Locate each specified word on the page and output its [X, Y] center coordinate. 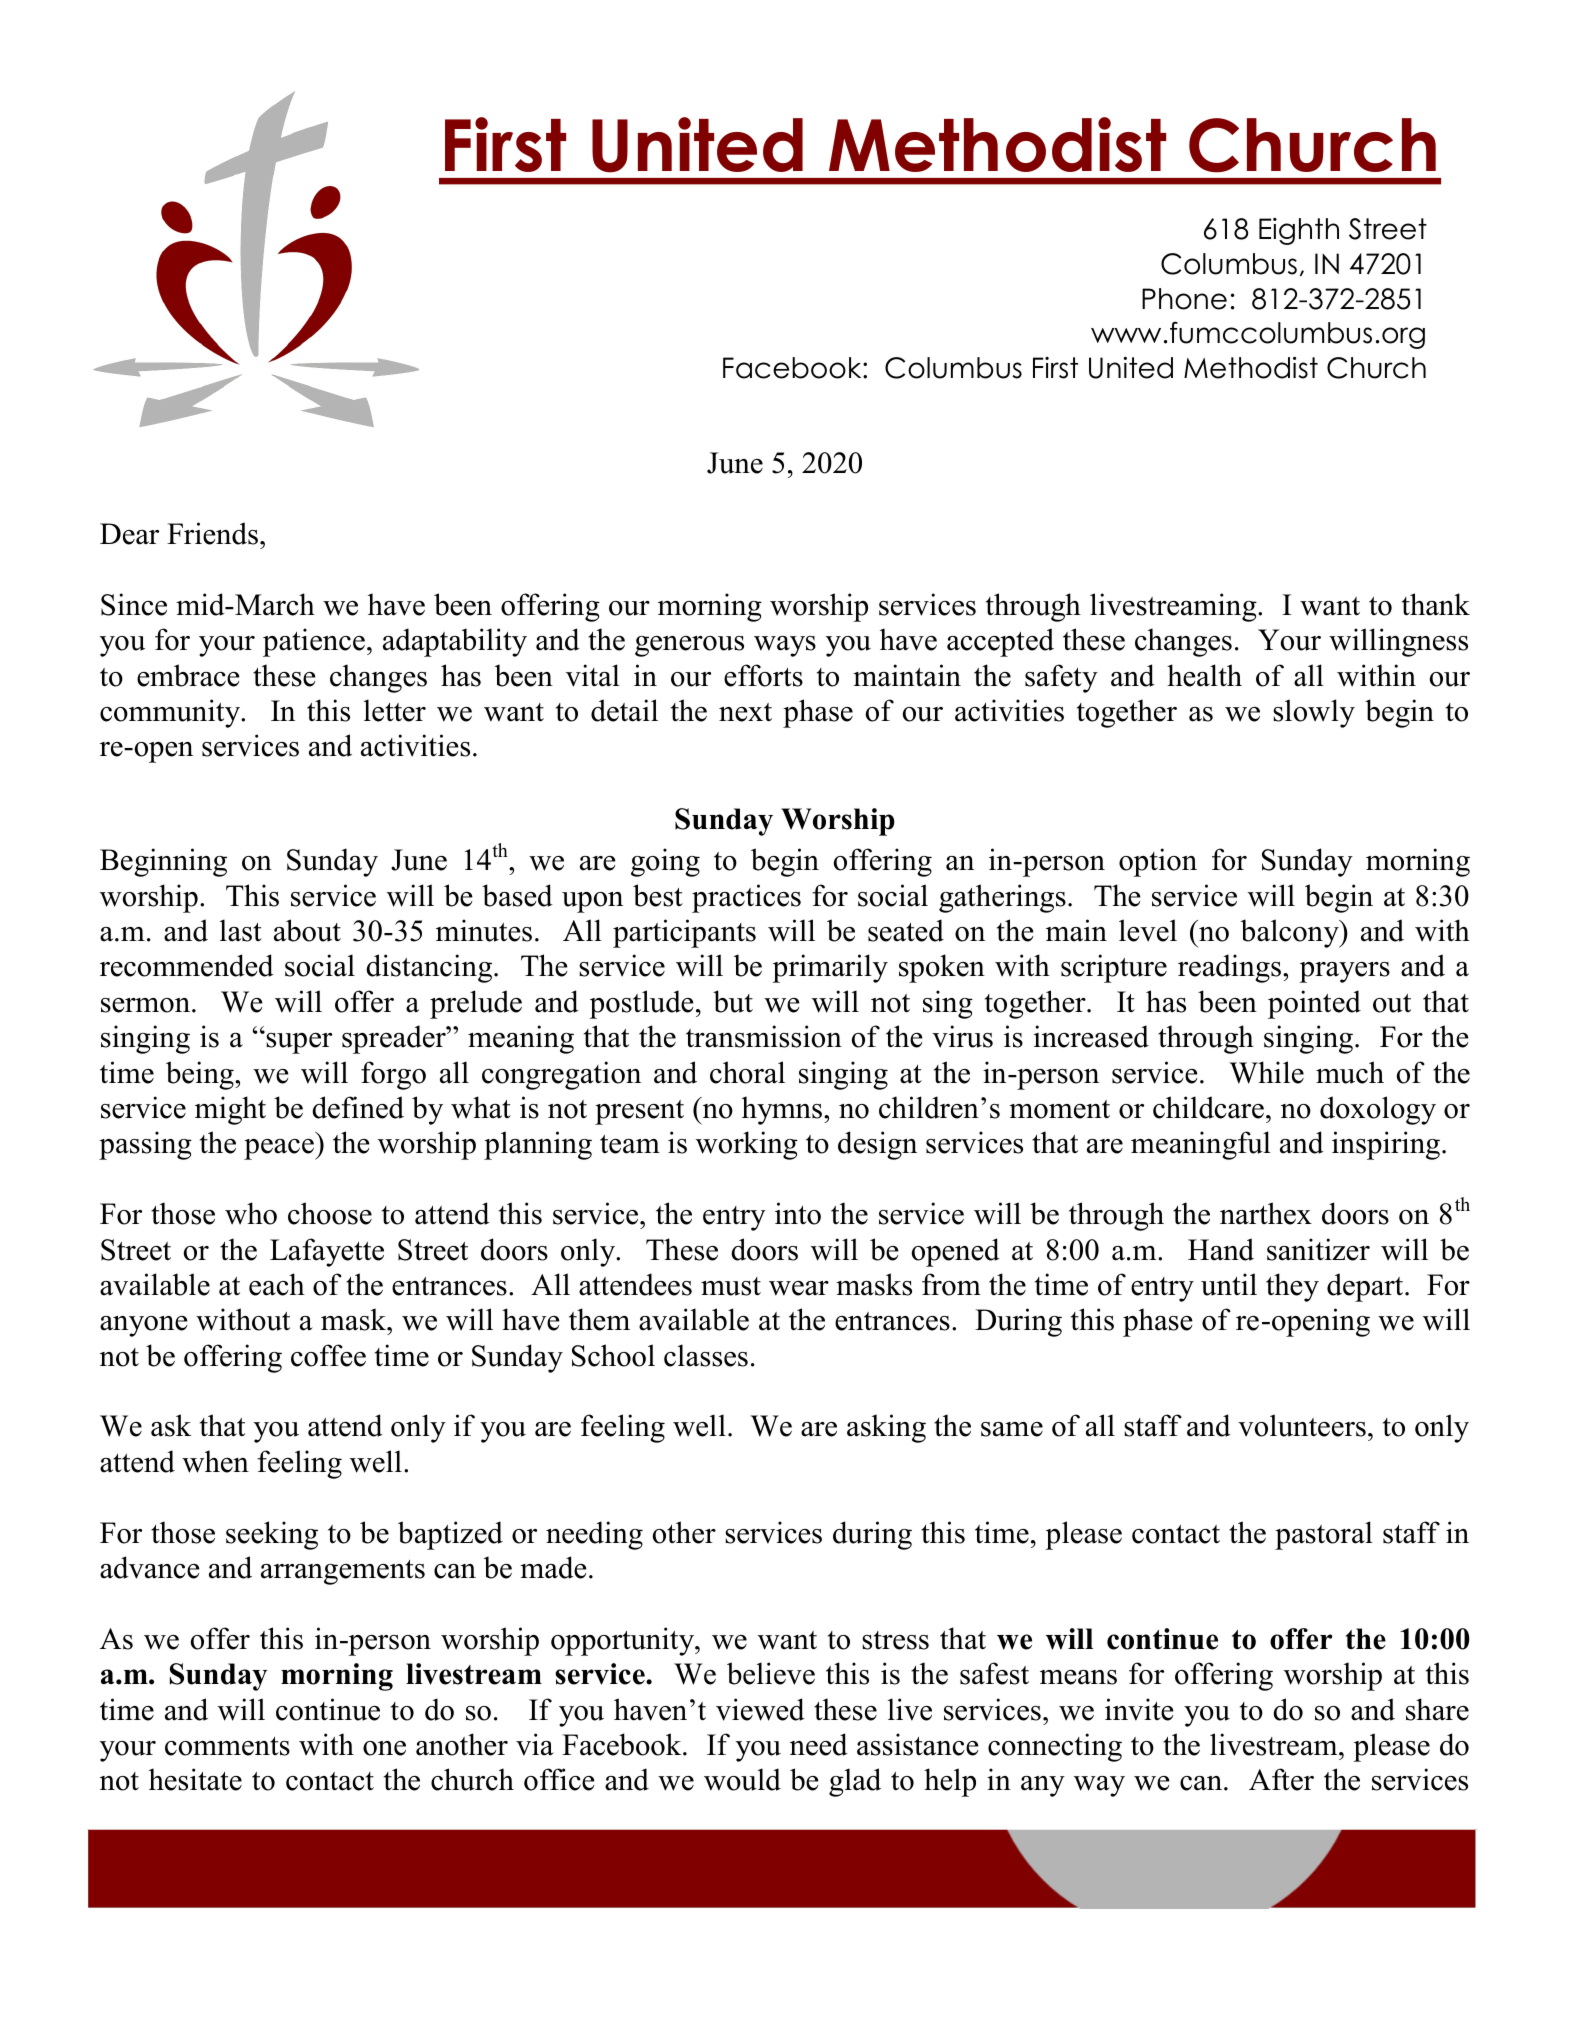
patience [314, 642]
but [733, 1001]
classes [706, 1355]
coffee [328, 1355]
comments [227, 1746]
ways [785, 646]
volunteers [1302, 1425]
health [1204, 675]
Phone [1184, 299]
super [298, 1042]
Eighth [1299, 231]
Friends [212, 533]
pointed [1314, 1004]
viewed [760, 1709]
